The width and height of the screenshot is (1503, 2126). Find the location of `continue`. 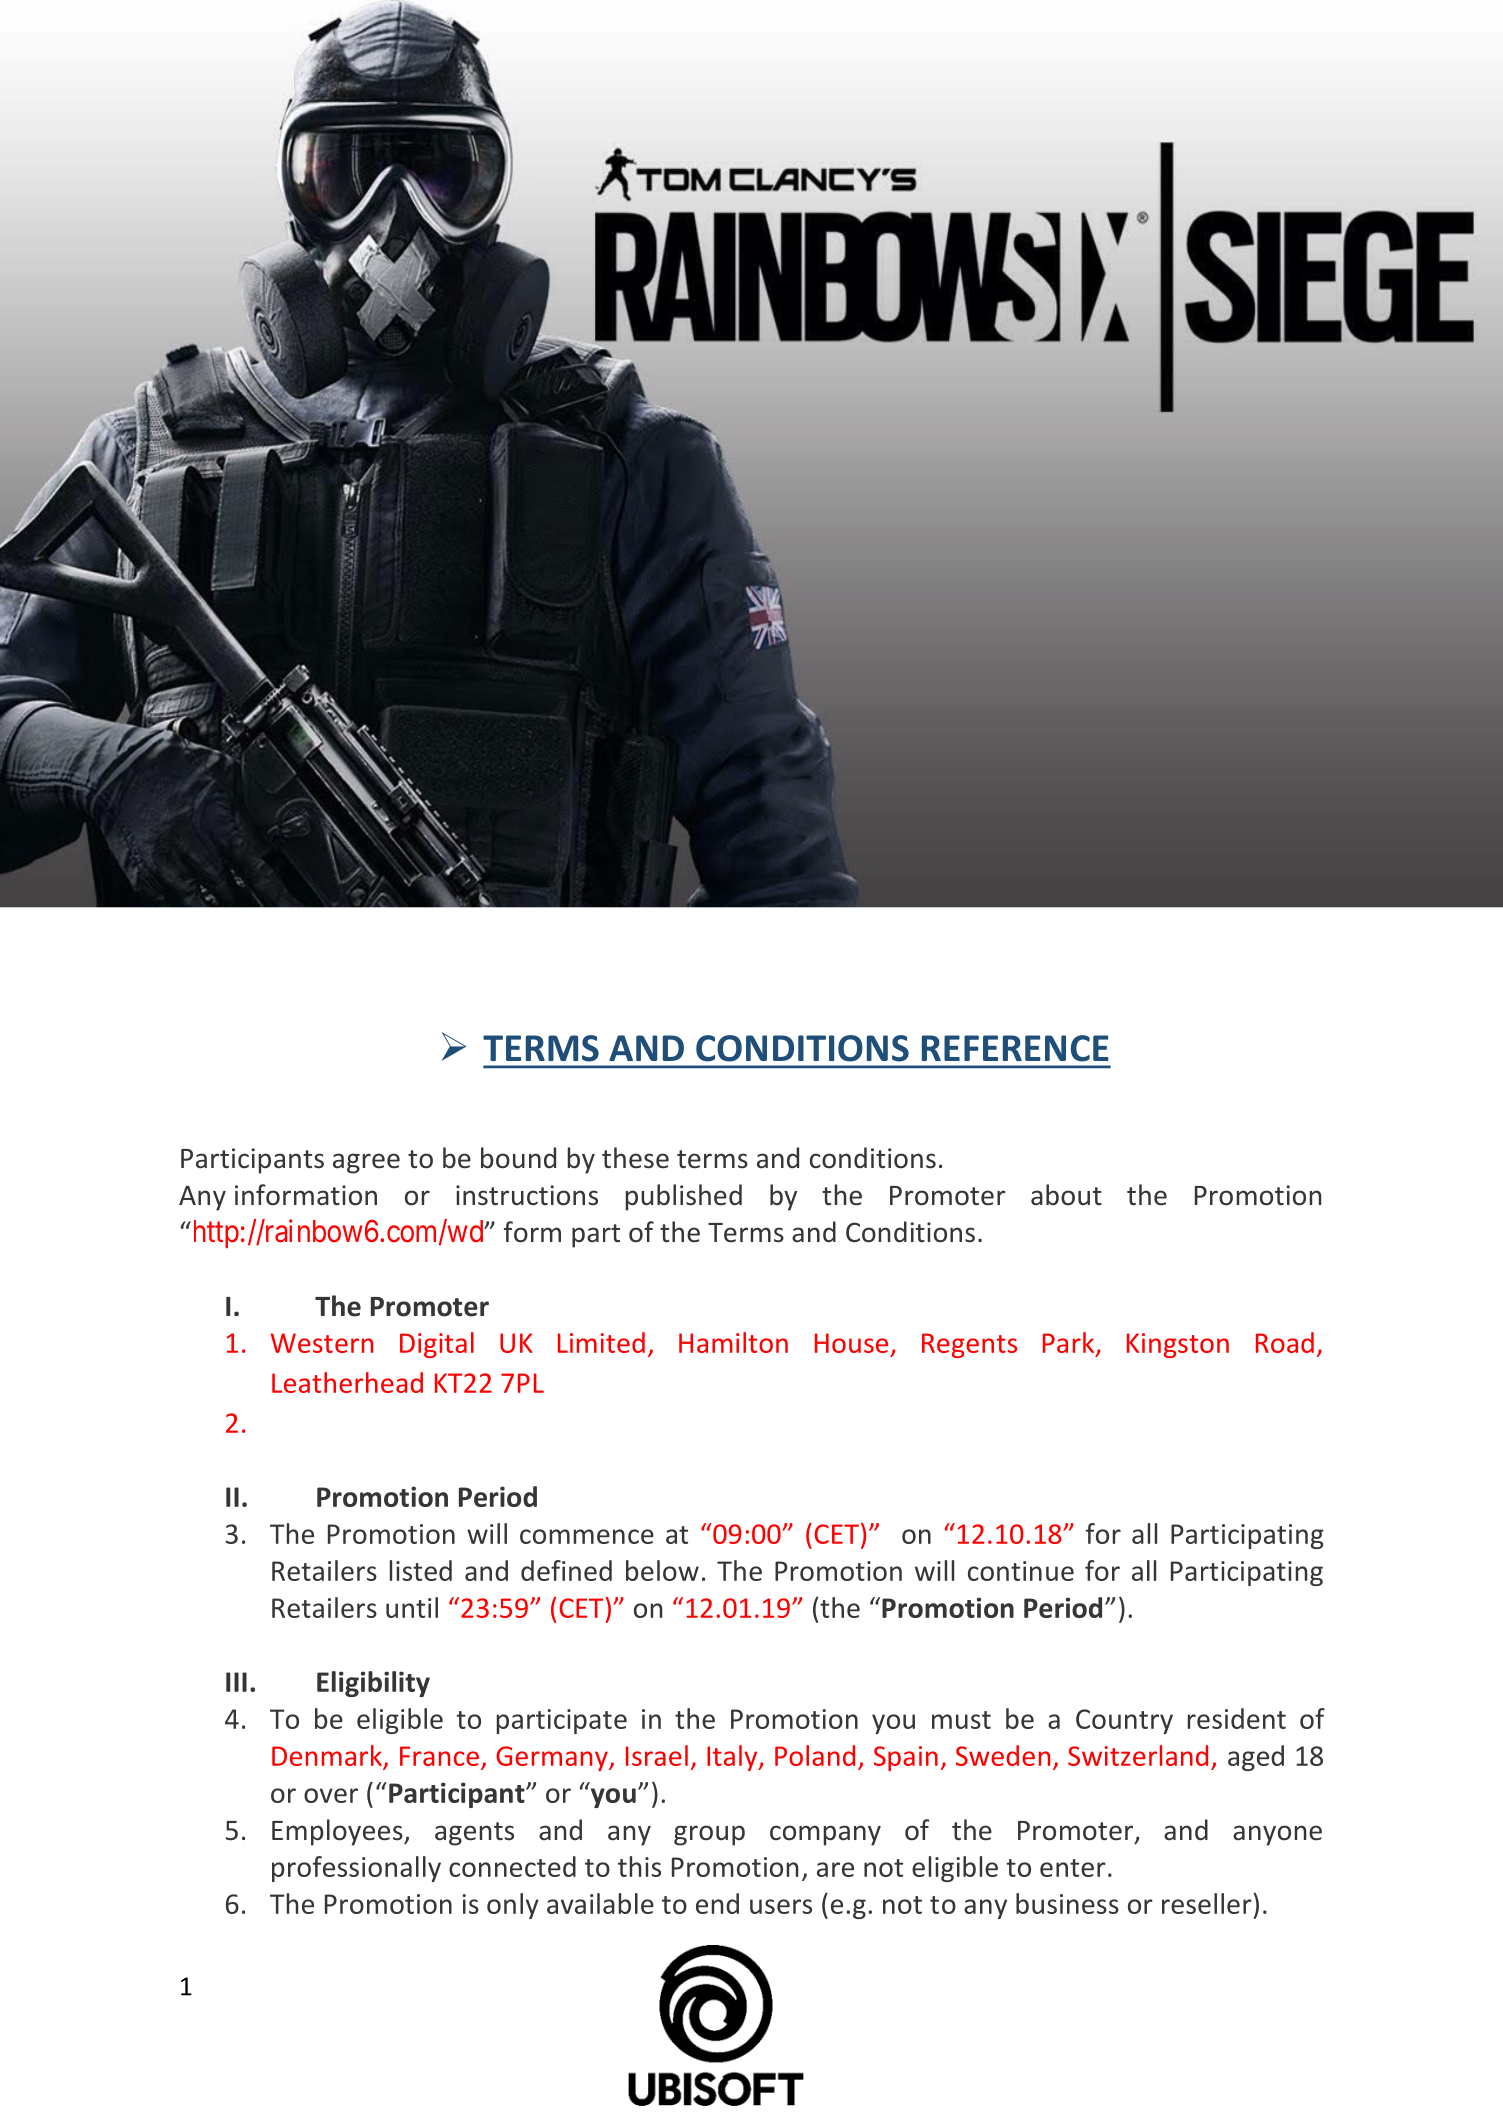

continue is located at coordinates (1021, 1571).
